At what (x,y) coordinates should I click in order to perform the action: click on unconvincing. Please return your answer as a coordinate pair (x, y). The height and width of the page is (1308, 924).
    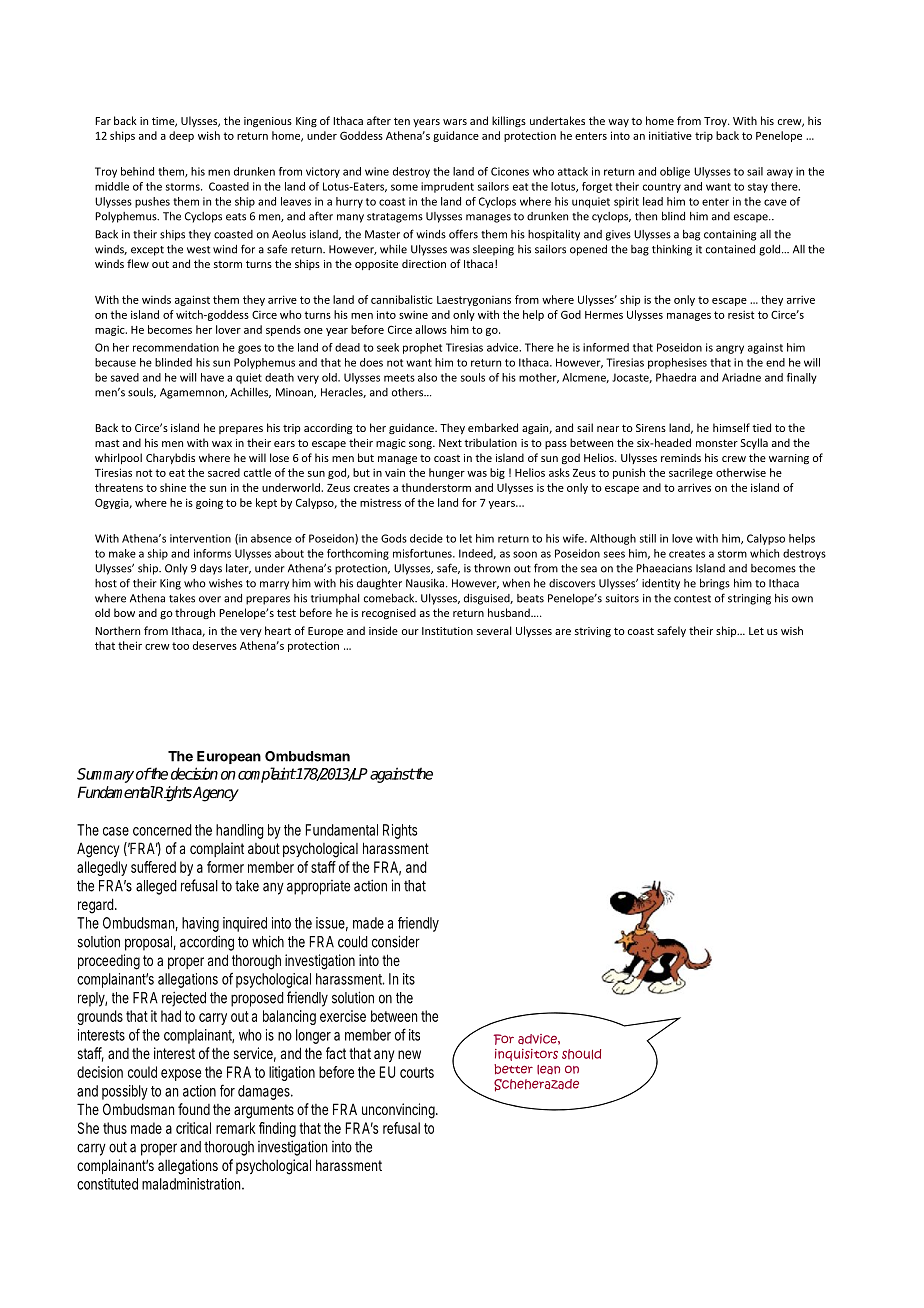
    Looking at the image, I should click on (400, 1111).
